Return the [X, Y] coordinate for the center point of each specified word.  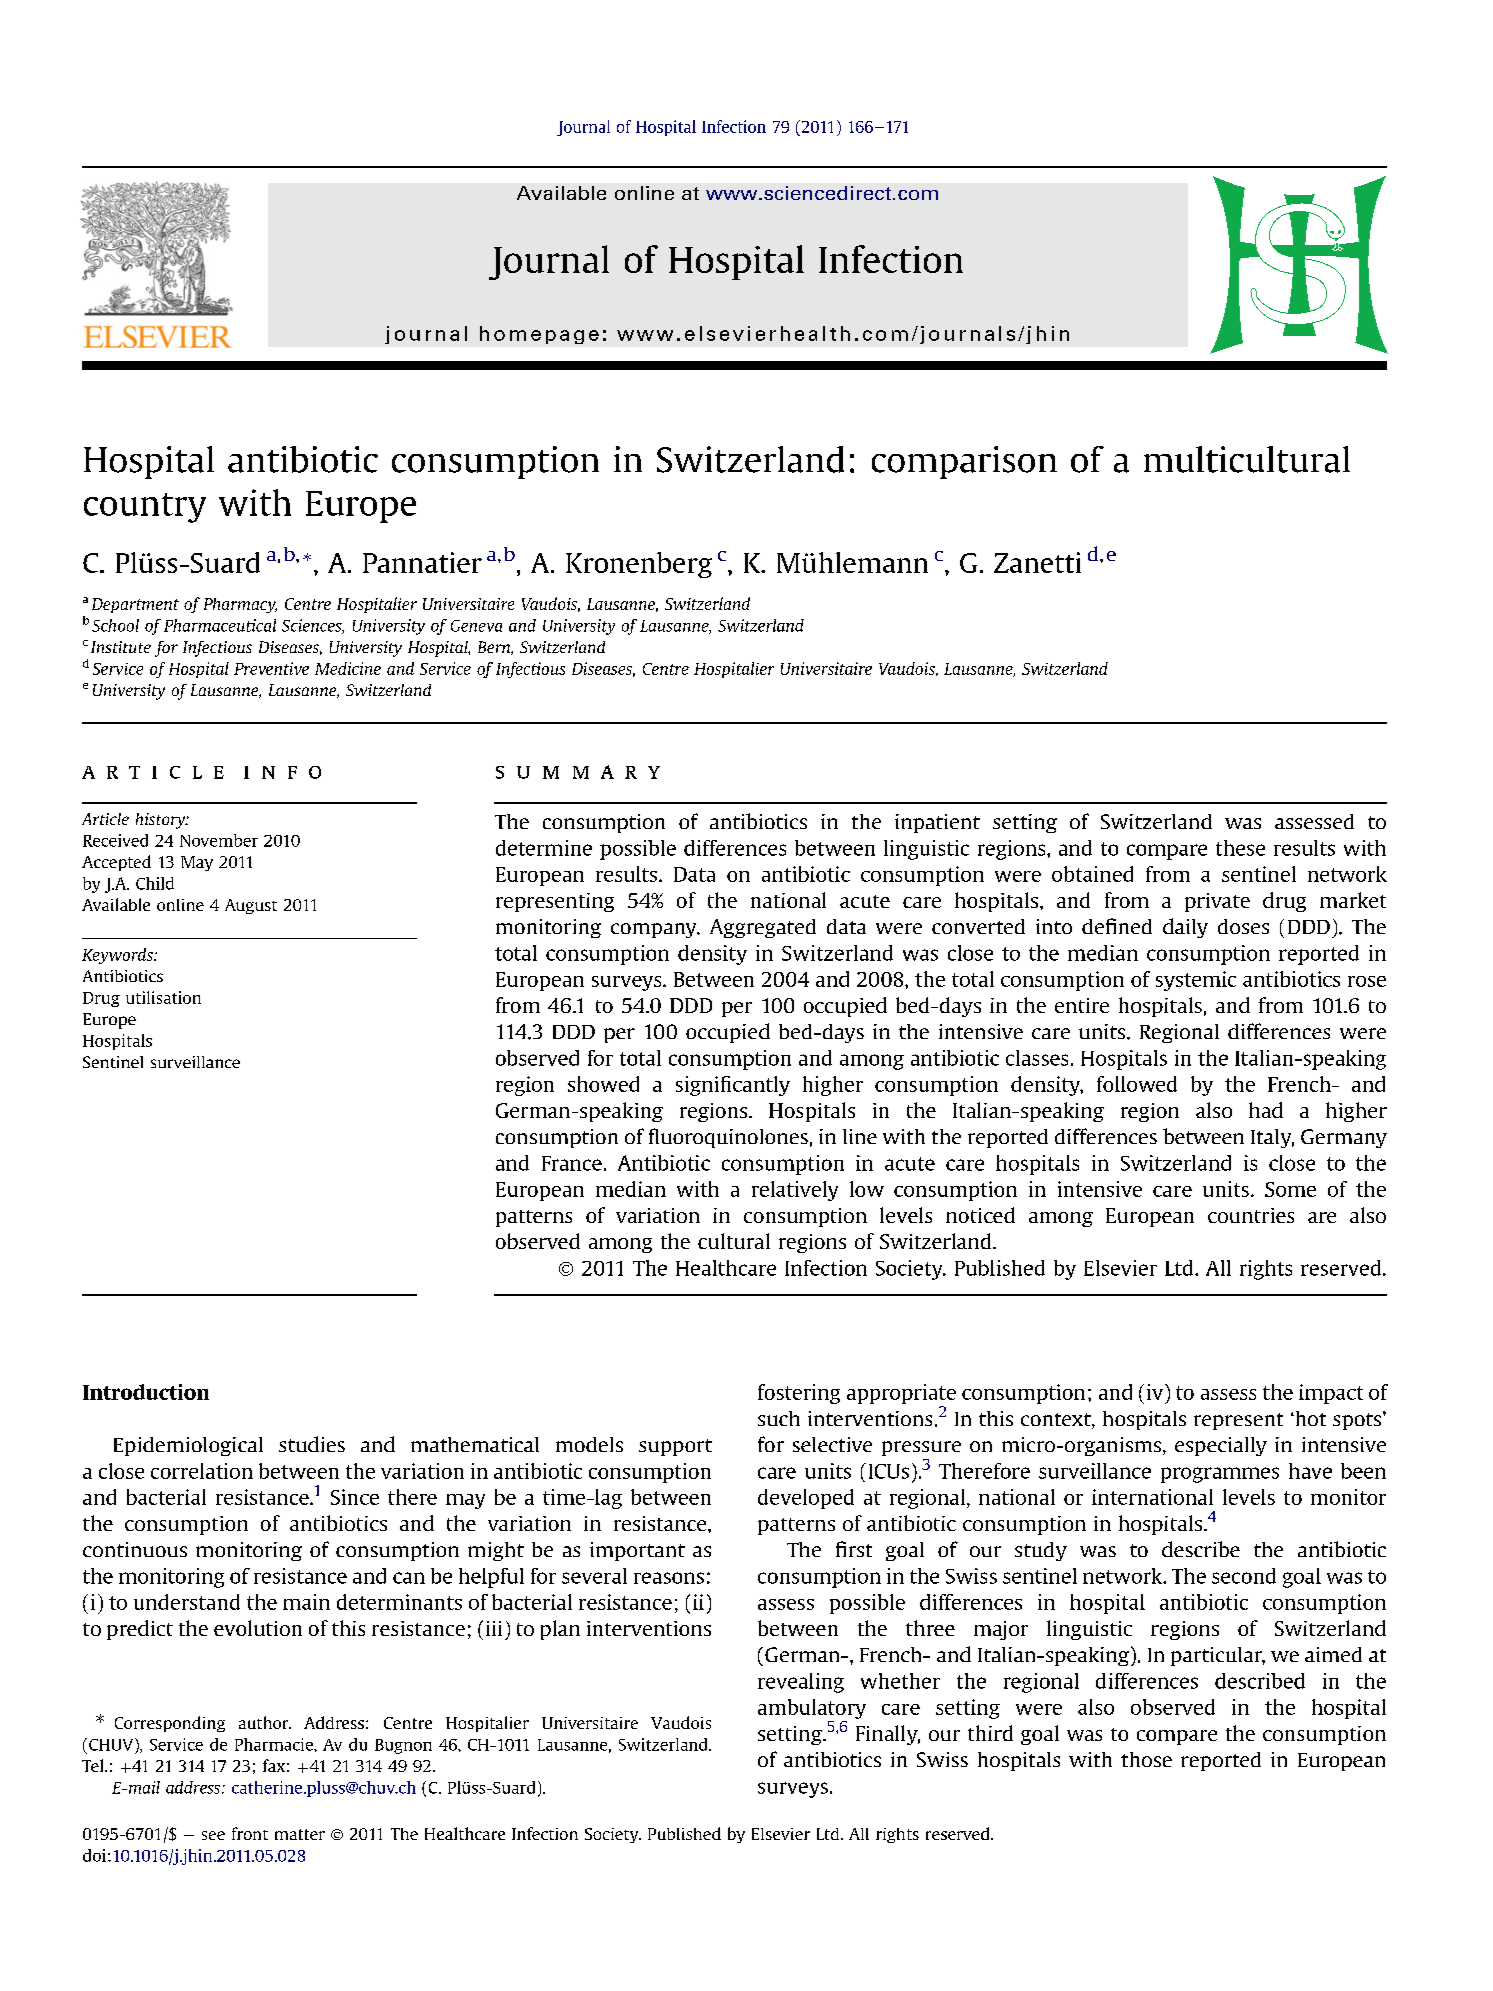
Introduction [146, 1392]
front [250, 1833]
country [145, 508]
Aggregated [763, 928]
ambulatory [812, 1709]
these [1240, 848]
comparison [964, 462]
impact [1331, 1394]
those [1146, 1759]
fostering [799, 1394]
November [219, 840]
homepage [539, 335]
